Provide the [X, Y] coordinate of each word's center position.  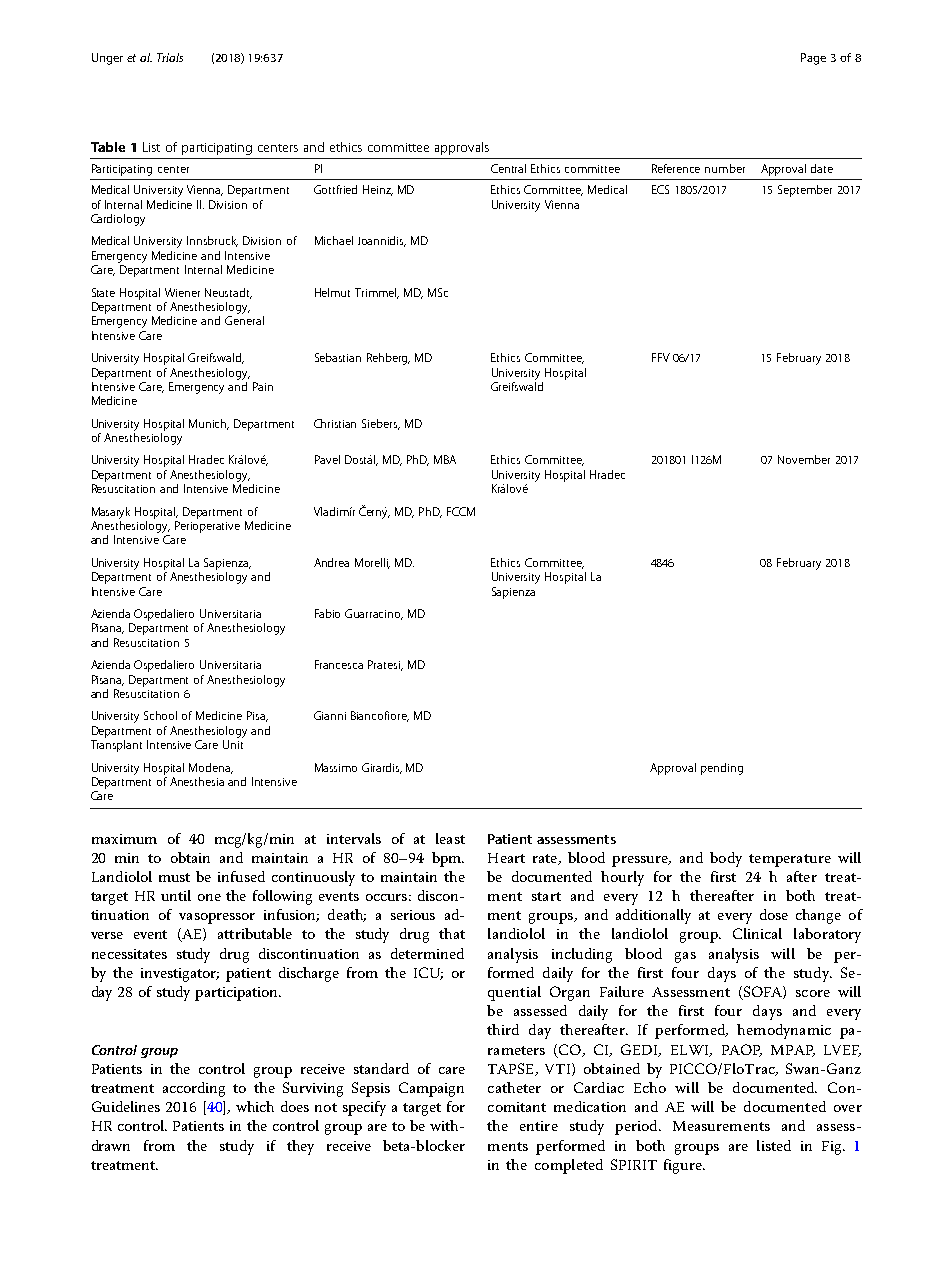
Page [813, 59]
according [194, 1089]
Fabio [327, 613]
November [804, 459]
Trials [170, 57]
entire [539, 1126]
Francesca [339, 664]
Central [508, 168]
